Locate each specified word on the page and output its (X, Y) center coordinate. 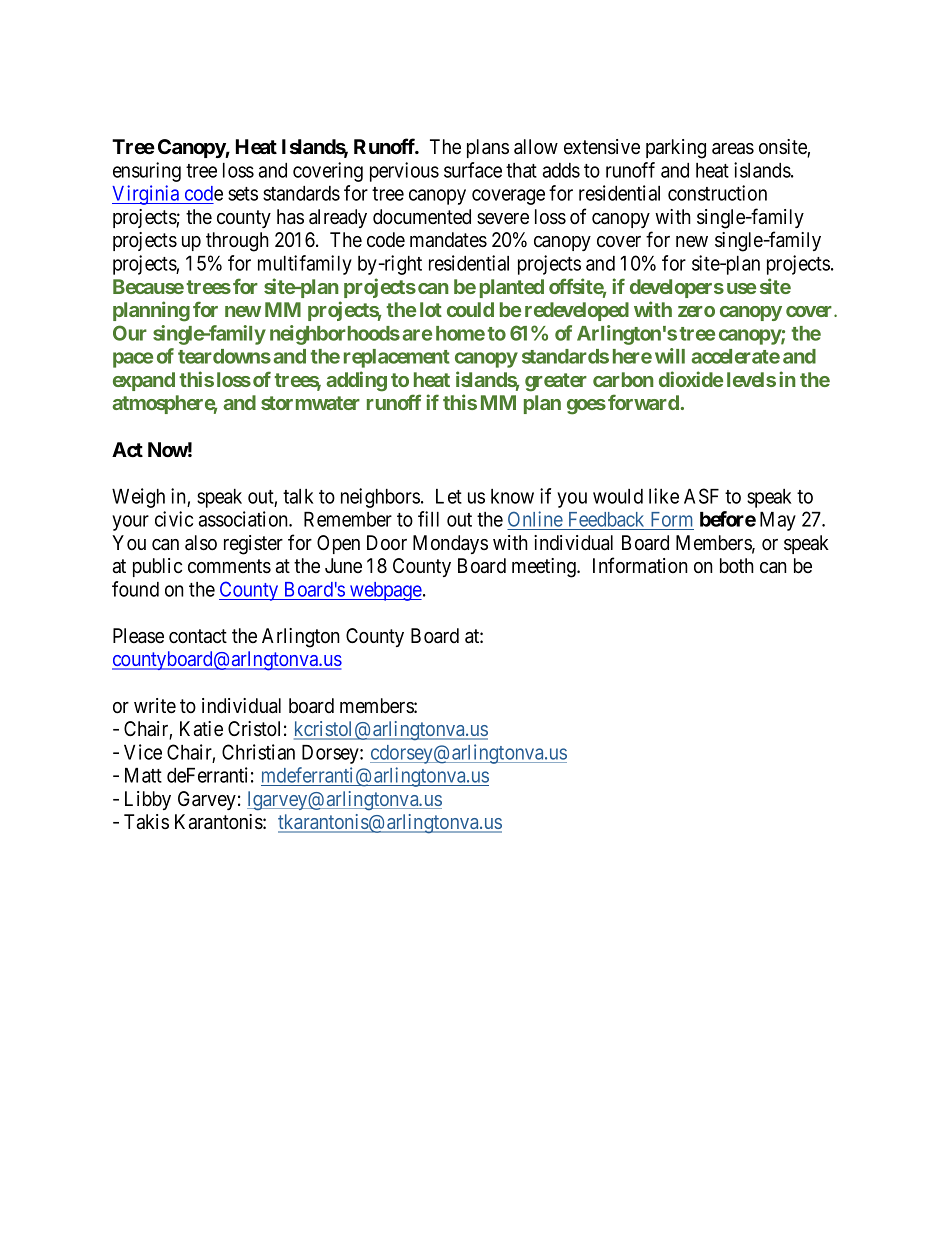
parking (676, 149)
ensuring (147, 172)
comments (229, 566)
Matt (143, 775)
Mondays (450, 544)
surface (473, 170)
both (737, 566)
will (670, 356)
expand (144, 381)
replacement (397, 358)
